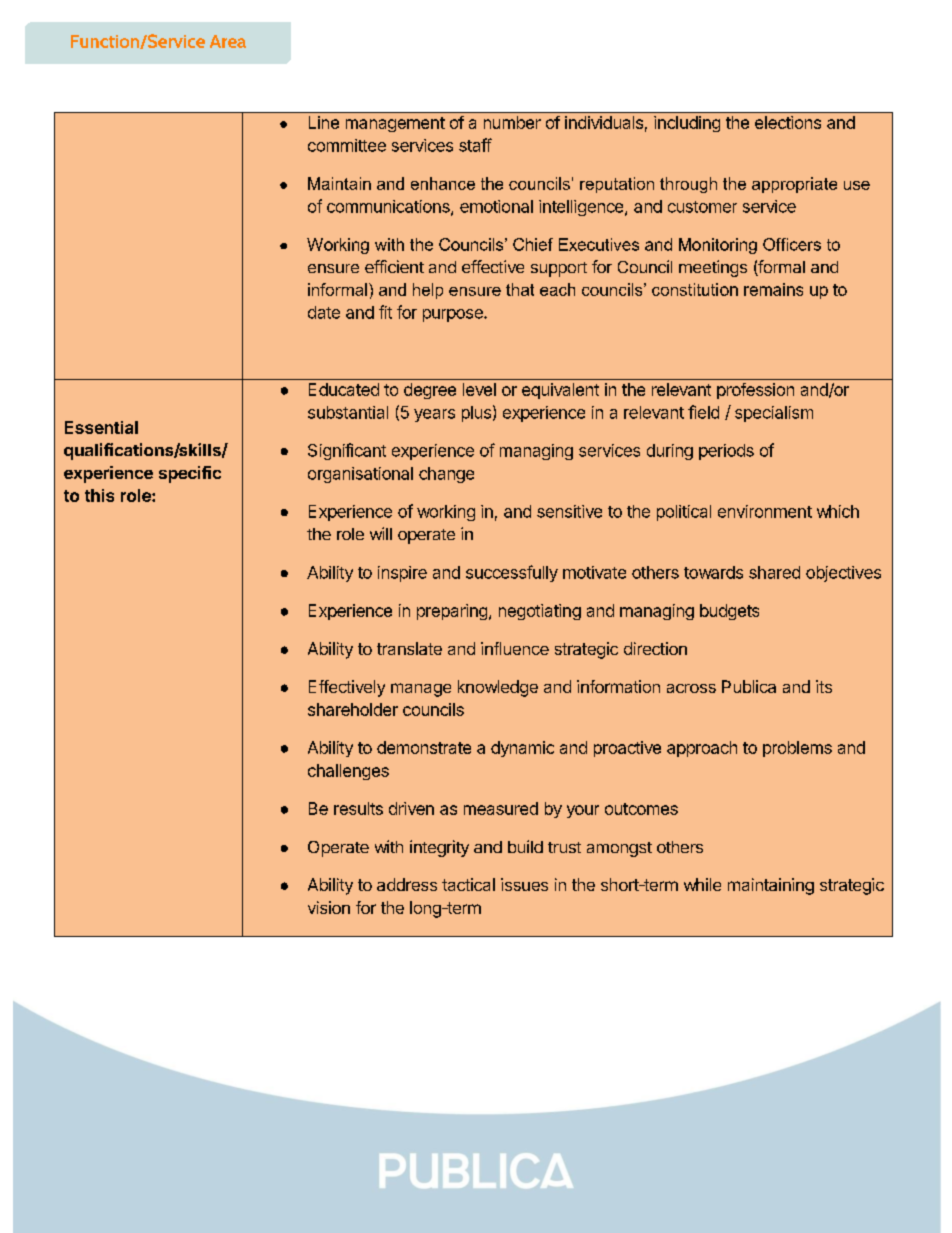 This screenshot has width=952, height=1233. What do you see at coordinates (520, 289) in the screenshot?
I see `that` at bounding box center [520, 289].
